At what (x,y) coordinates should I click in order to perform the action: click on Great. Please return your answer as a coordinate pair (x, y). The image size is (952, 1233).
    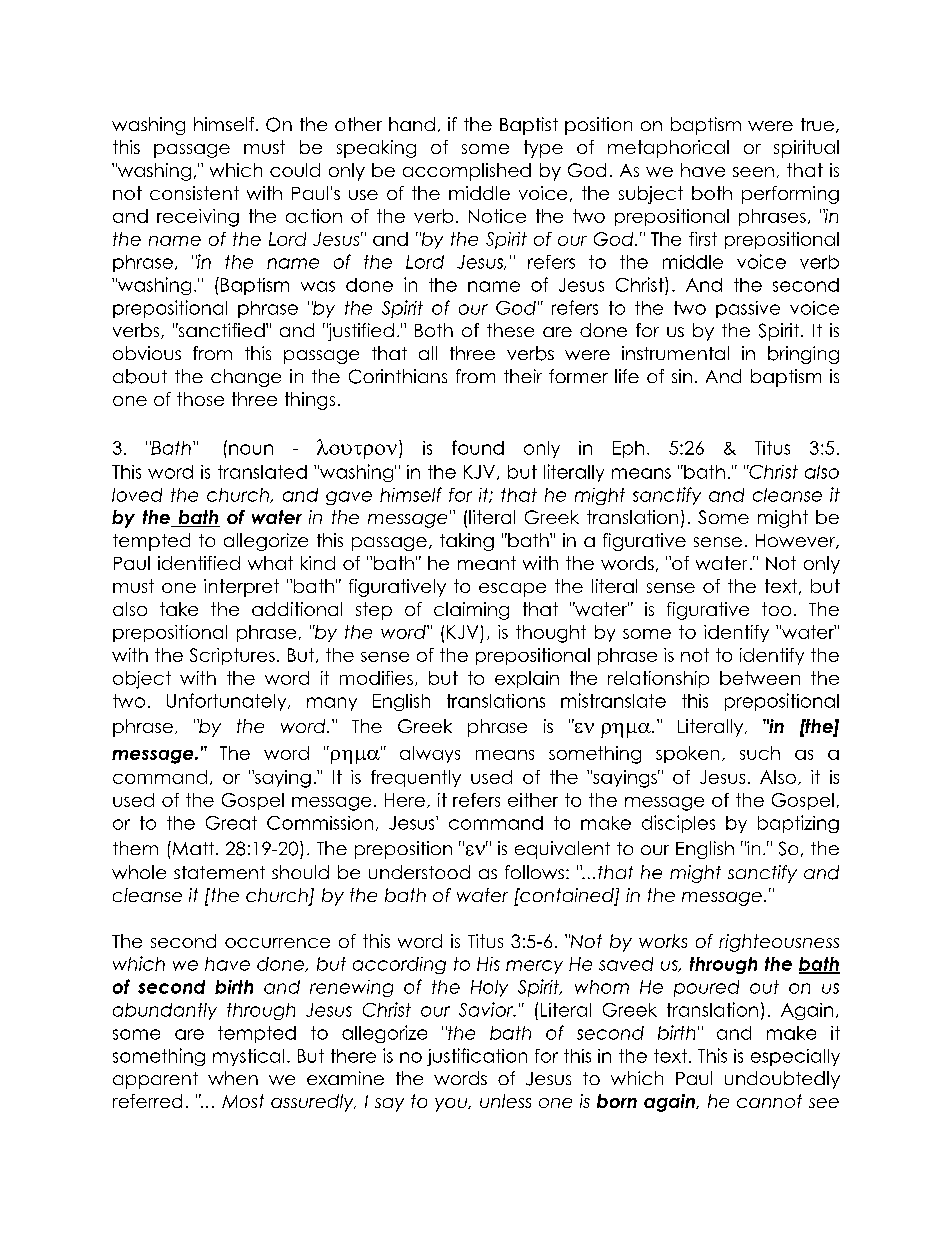
    Looking at the image, I should click on (231, 823).
